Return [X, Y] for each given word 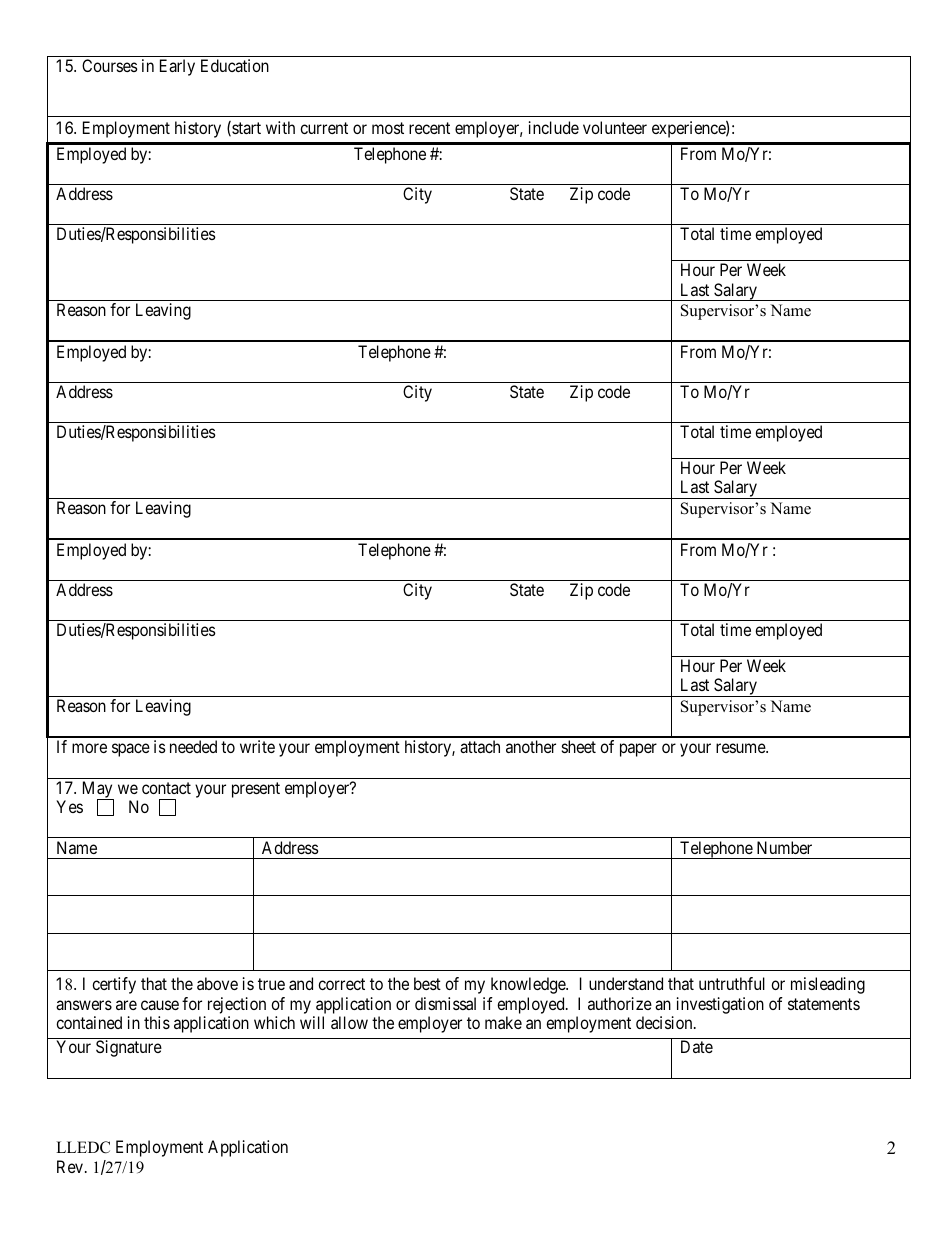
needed [193, 746]
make [503, 1022]
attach [480, 746]
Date [697, 1046]
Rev [71, 1166]
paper [638, 750]
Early [177, 67]
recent [429, 128]
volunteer [615, 127]
